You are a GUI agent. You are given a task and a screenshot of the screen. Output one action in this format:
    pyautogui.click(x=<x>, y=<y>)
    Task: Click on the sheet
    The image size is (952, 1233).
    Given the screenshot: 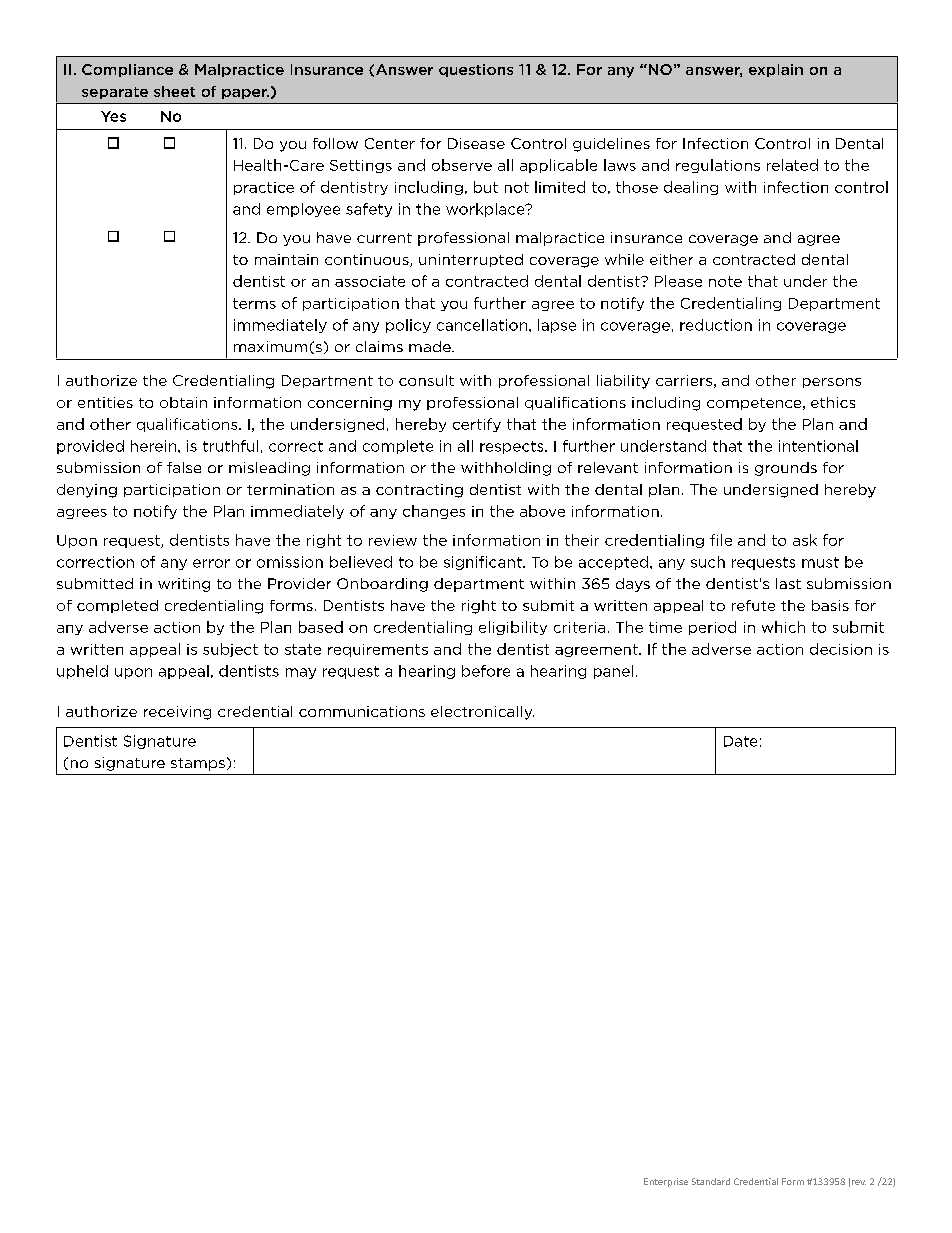 What is the action you would take?
    pyautogui.click(x=174, y=91)
